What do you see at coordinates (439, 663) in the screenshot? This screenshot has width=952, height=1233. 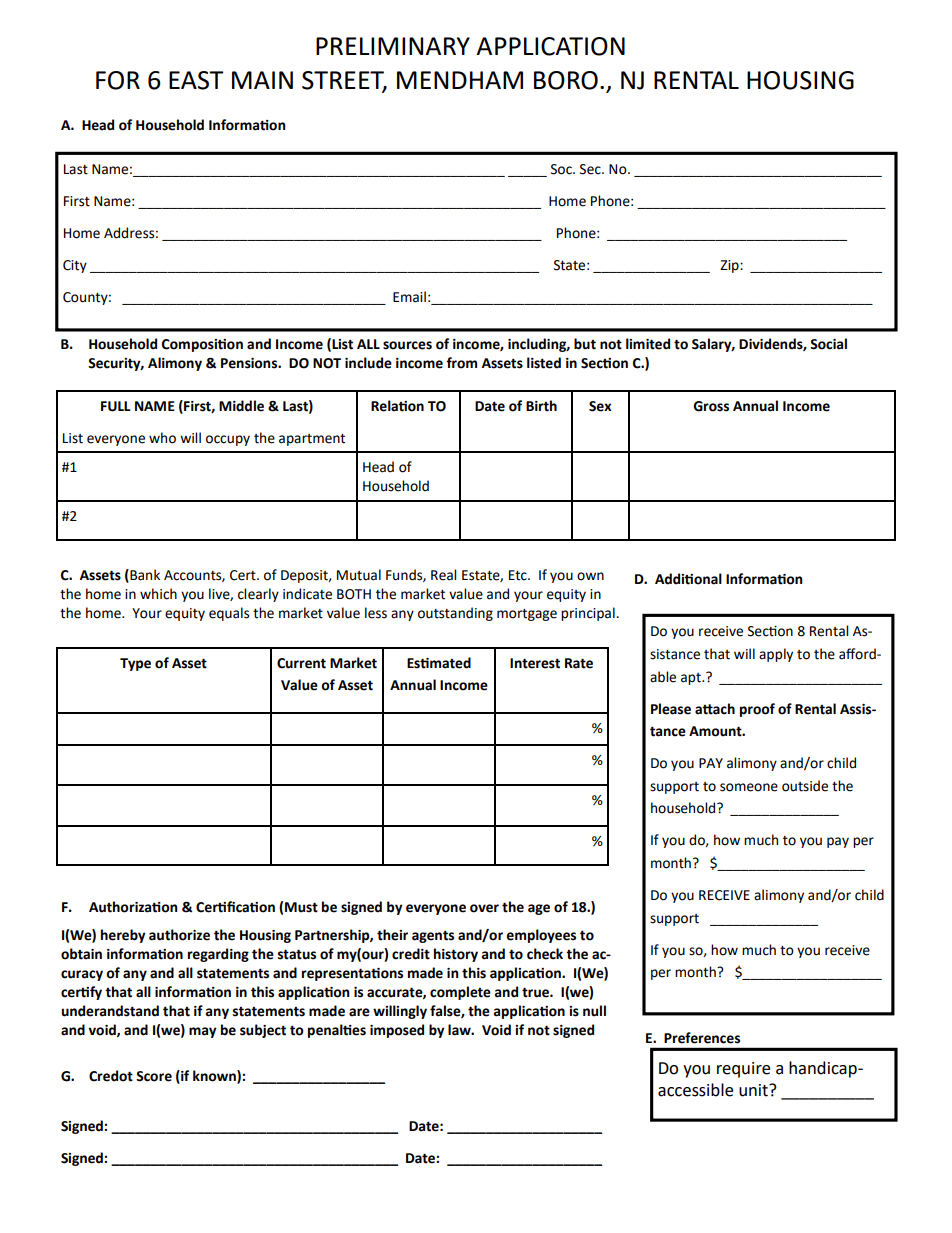 I see `Estimated` at bounding box center [439, 663].
